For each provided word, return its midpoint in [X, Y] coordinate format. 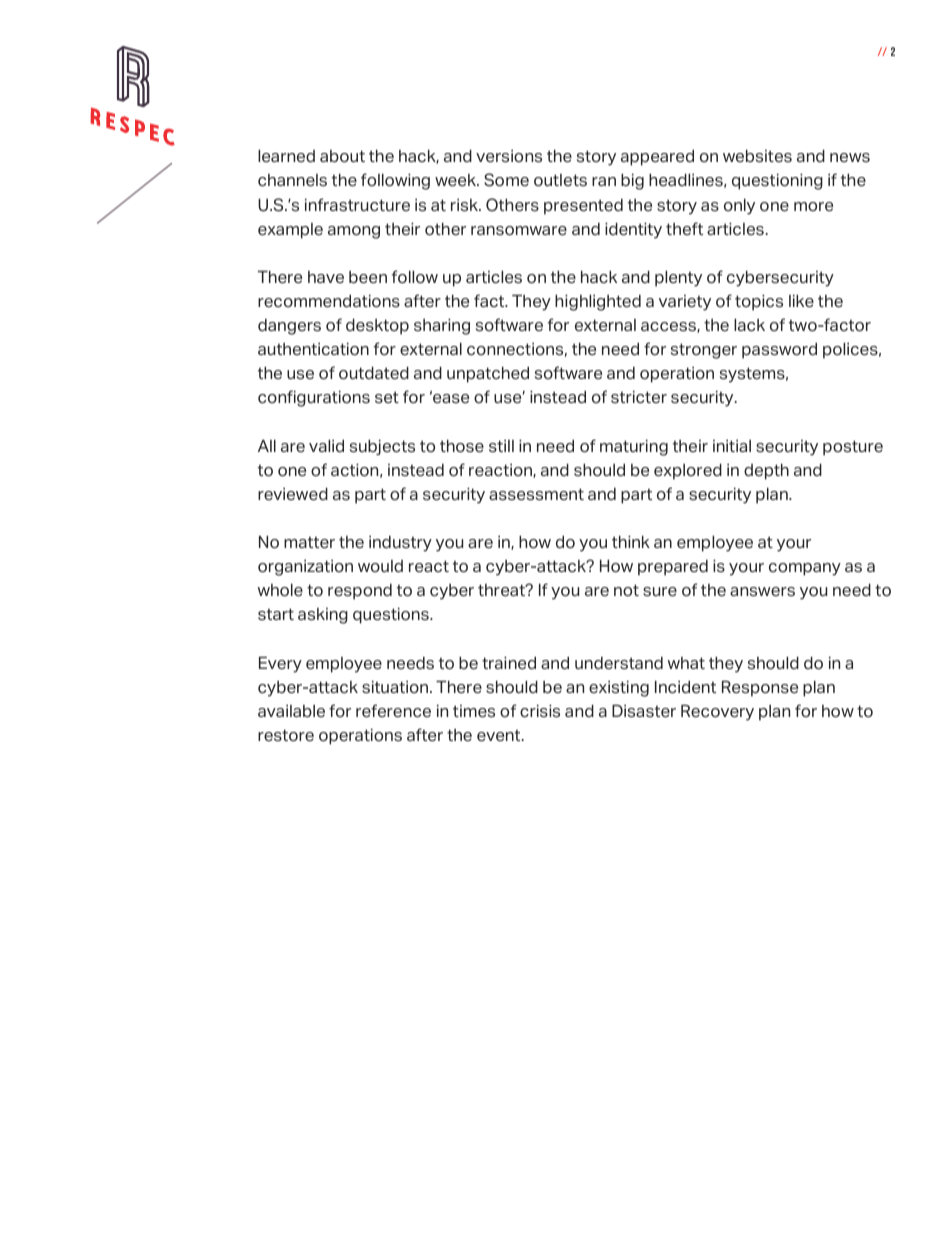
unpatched [488, 374]
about [342, 156]
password [779, 350]
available [291, 711]
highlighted [598, 302]
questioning [777, 181]
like [801, 301]
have [326, 277]
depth [766, 471]
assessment [536, 494]
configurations [314, 398]
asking [323, 616]
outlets [560, 180]
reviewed [293, 494]
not [626, 590]
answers [762, 592]
